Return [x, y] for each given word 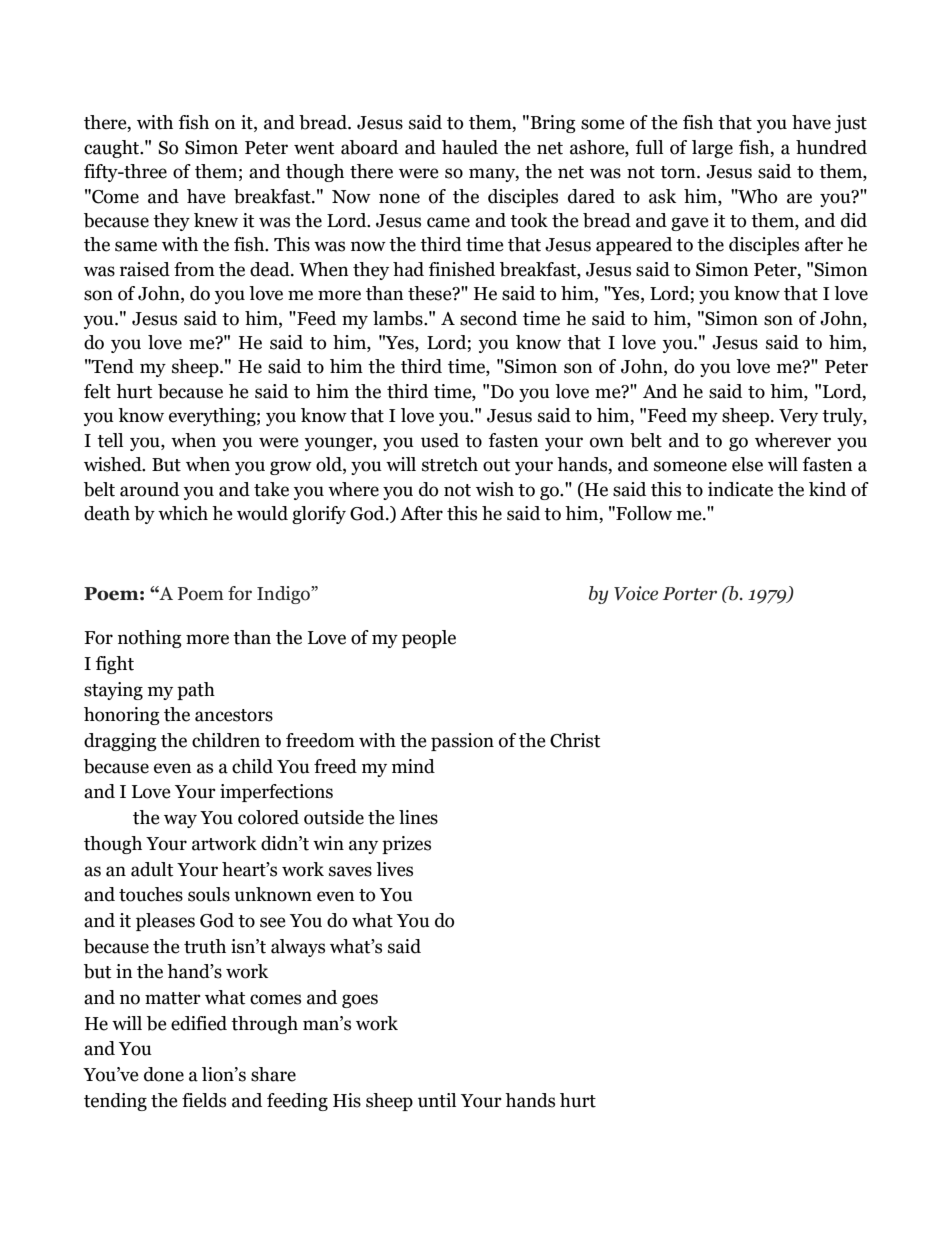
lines [418, 817]
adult [152, 869]
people [429, 639]
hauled [470, 147]
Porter [690, 594]
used [440, 440]
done [164, 1074]
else [747, 464]
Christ [575, 740]
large [712, 149]
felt [97, 391]
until [437, 1100]
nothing [150, 639]
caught [113, 149]
